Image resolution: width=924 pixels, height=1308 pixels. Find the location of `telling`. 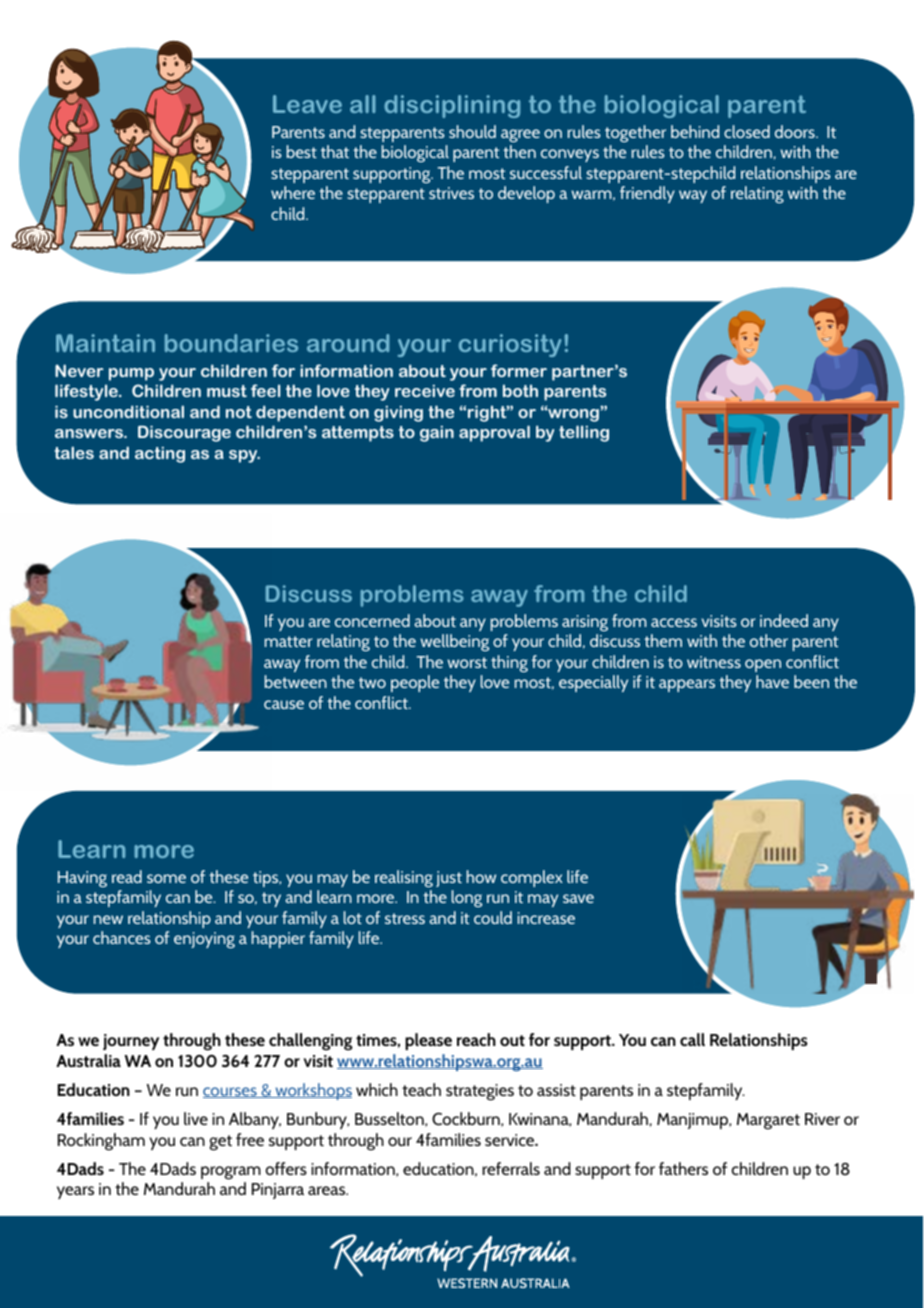

telling is located at coordinates (584, 433).
